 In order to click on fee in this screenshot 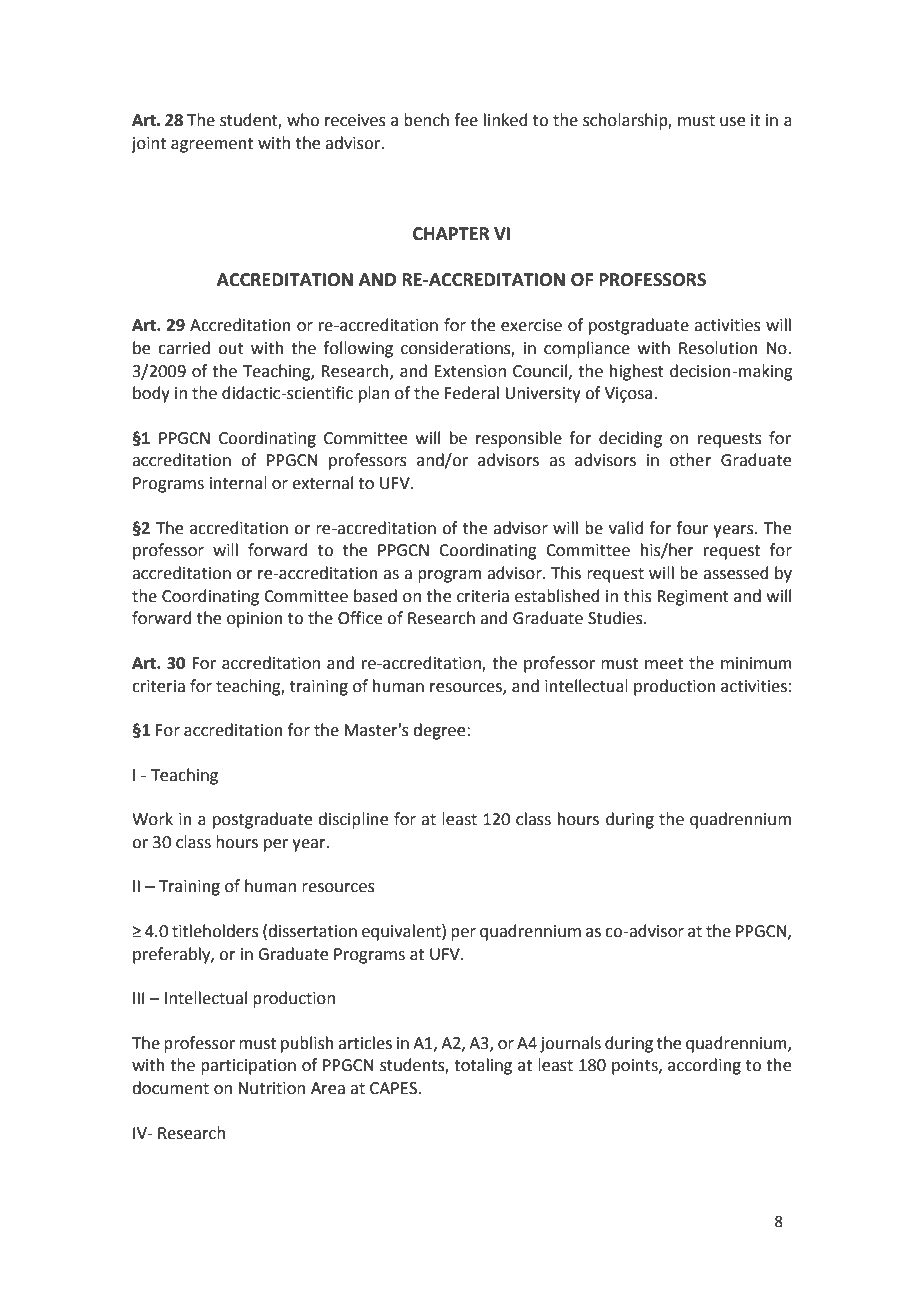, I will do `click(466, 120)`.
